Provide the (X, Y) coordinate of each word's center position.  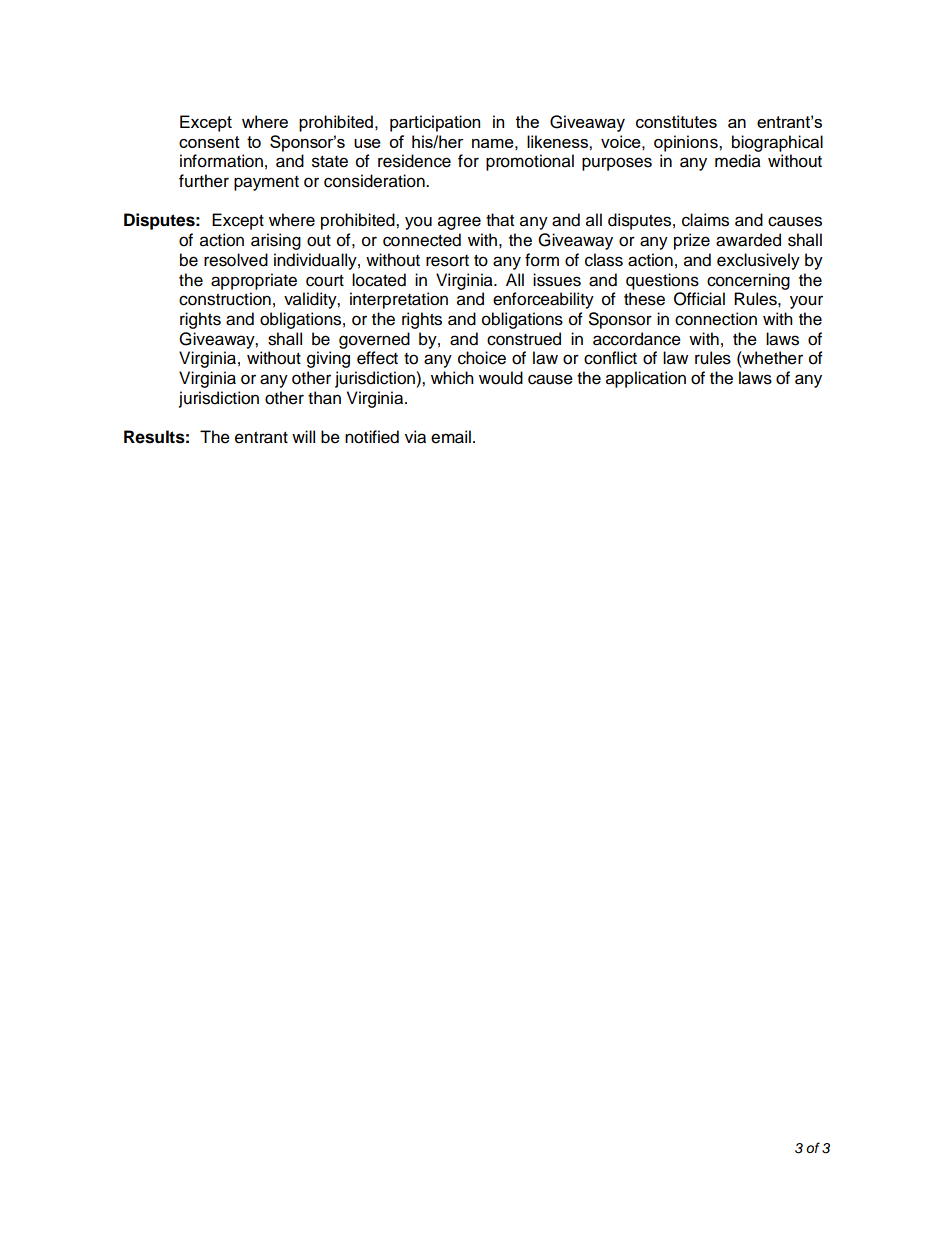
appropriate (254, 281)
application (646, 379)
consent (209, 142)
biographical (777, 143)
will (303, 436)
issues (557, 280)
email (451, 437)
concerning (748, 281)
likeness (558, 141)
